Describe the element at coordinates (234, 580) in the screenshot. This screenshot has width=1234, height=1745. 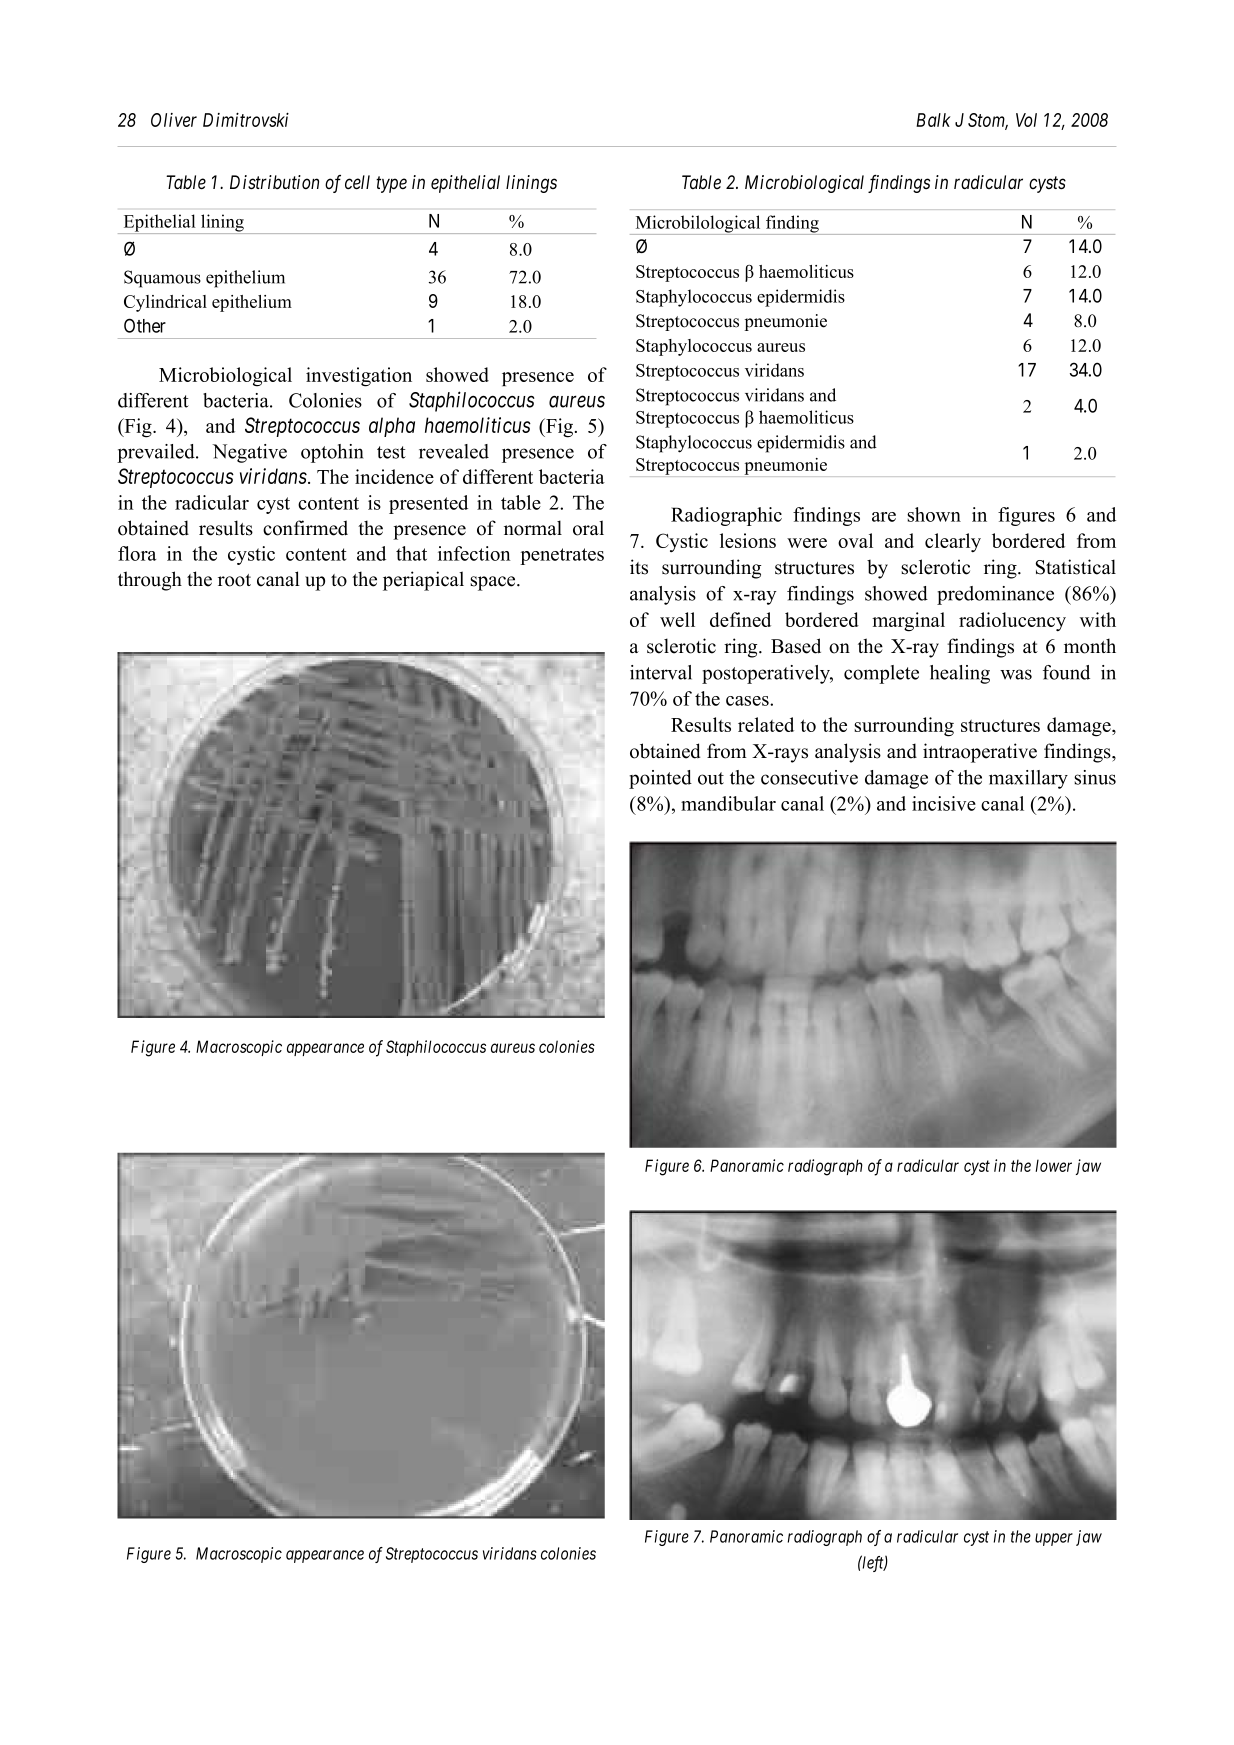
I see `root` at that location.
